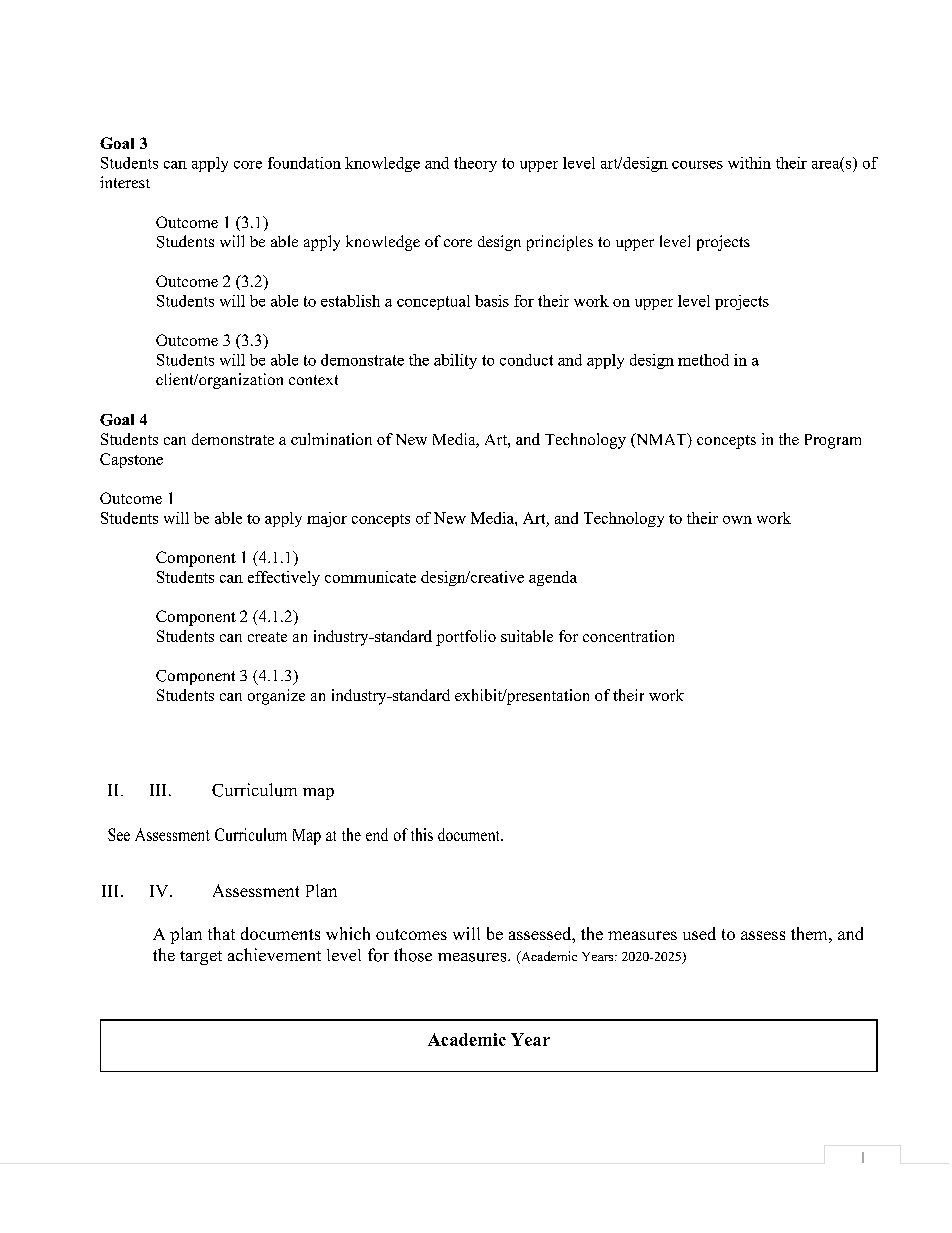  Describe the element at coordinates (553, 578) in the document. I see `agenda` at that location.
